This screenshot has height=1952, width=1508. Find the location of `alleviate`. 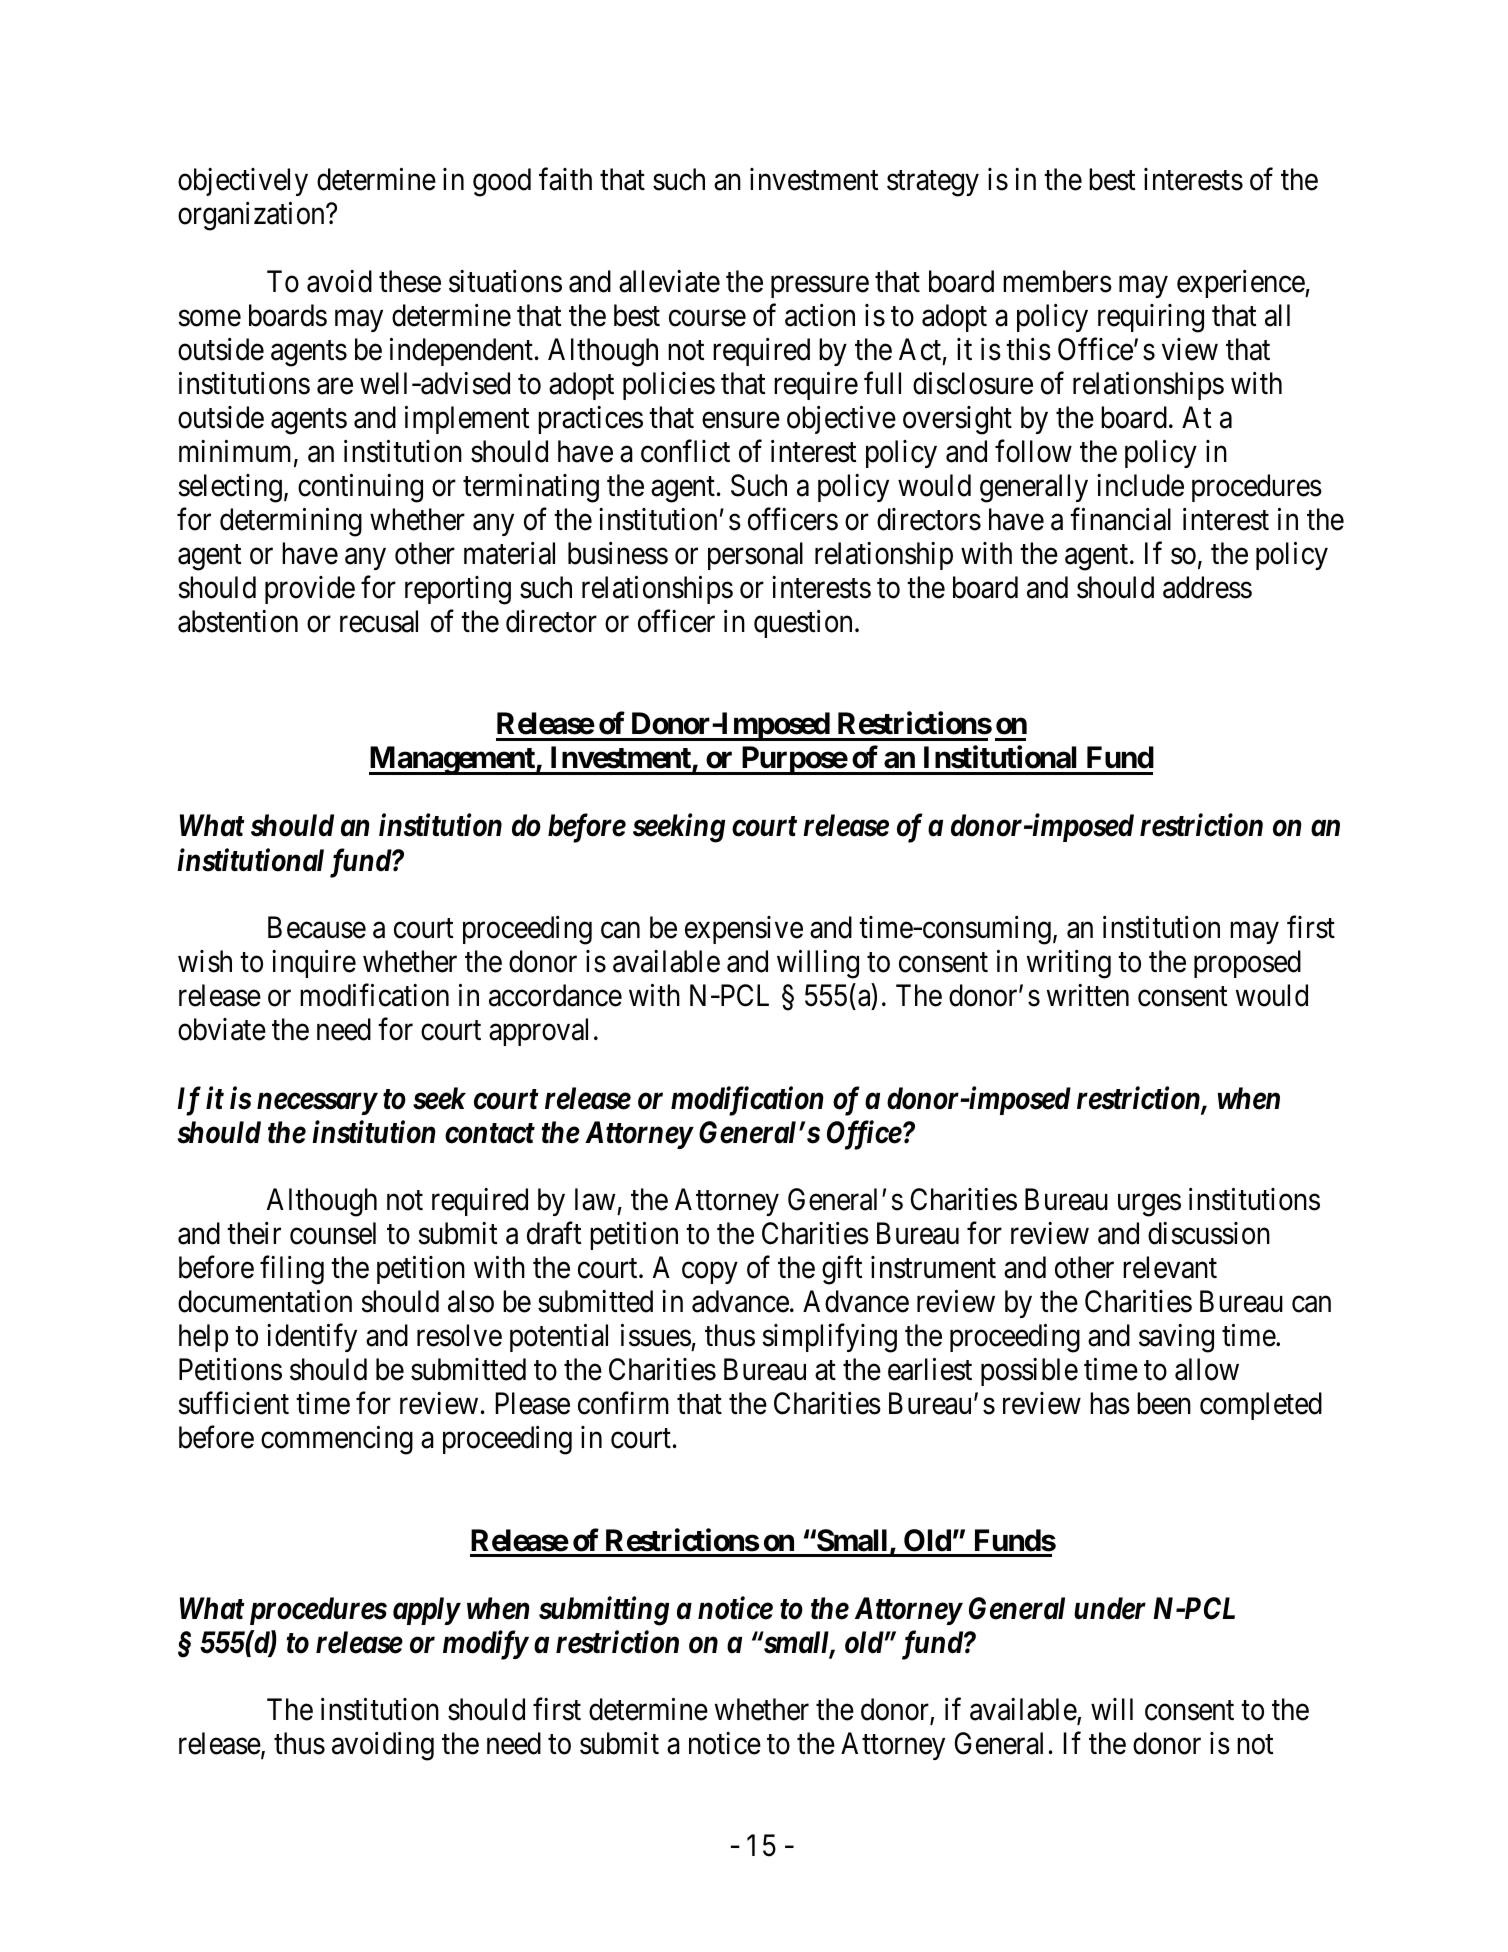

alleviate is located at coordinates (669, 281).
